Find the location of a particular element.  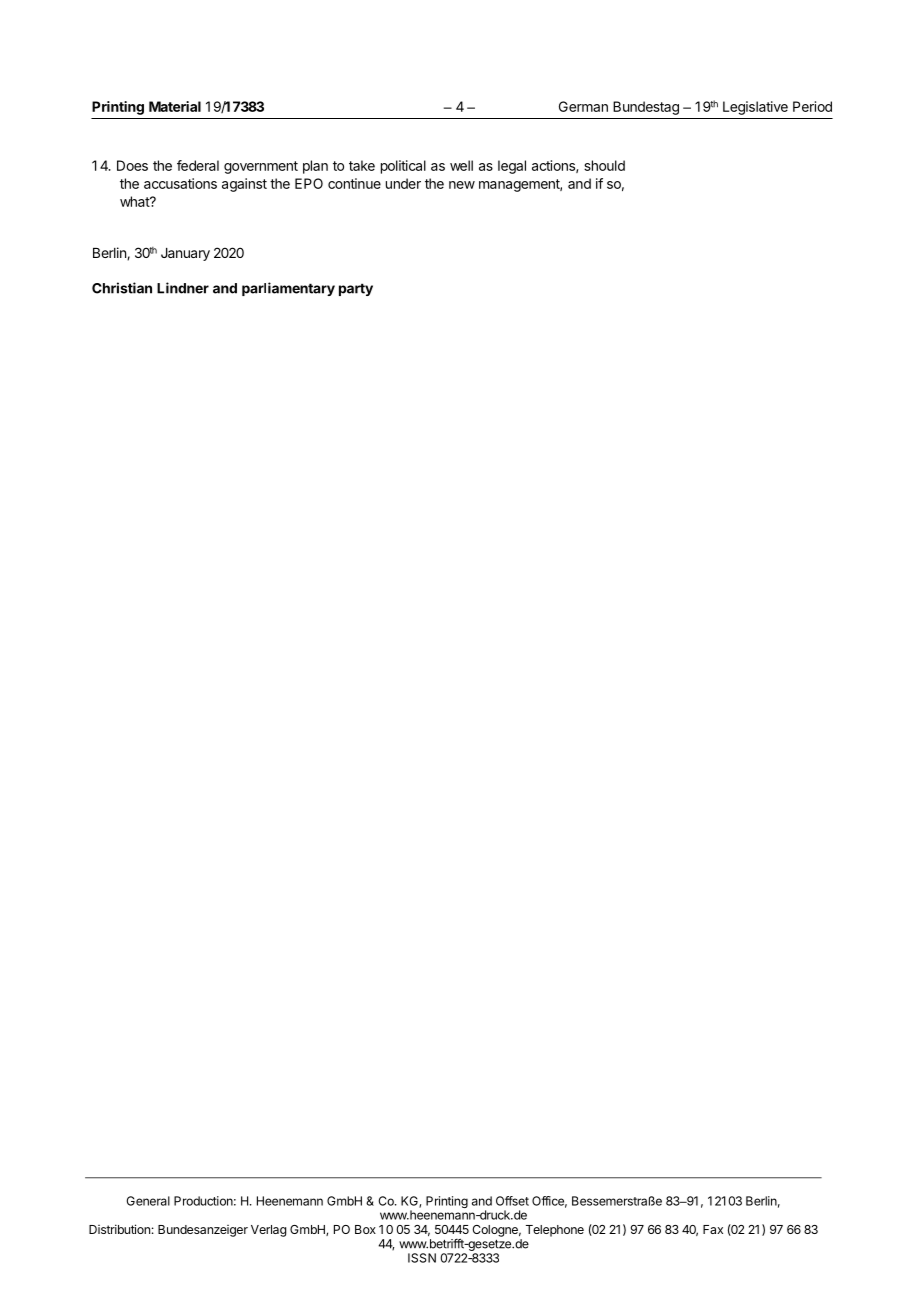

Verlag is located at coordinates (268, 1231).
